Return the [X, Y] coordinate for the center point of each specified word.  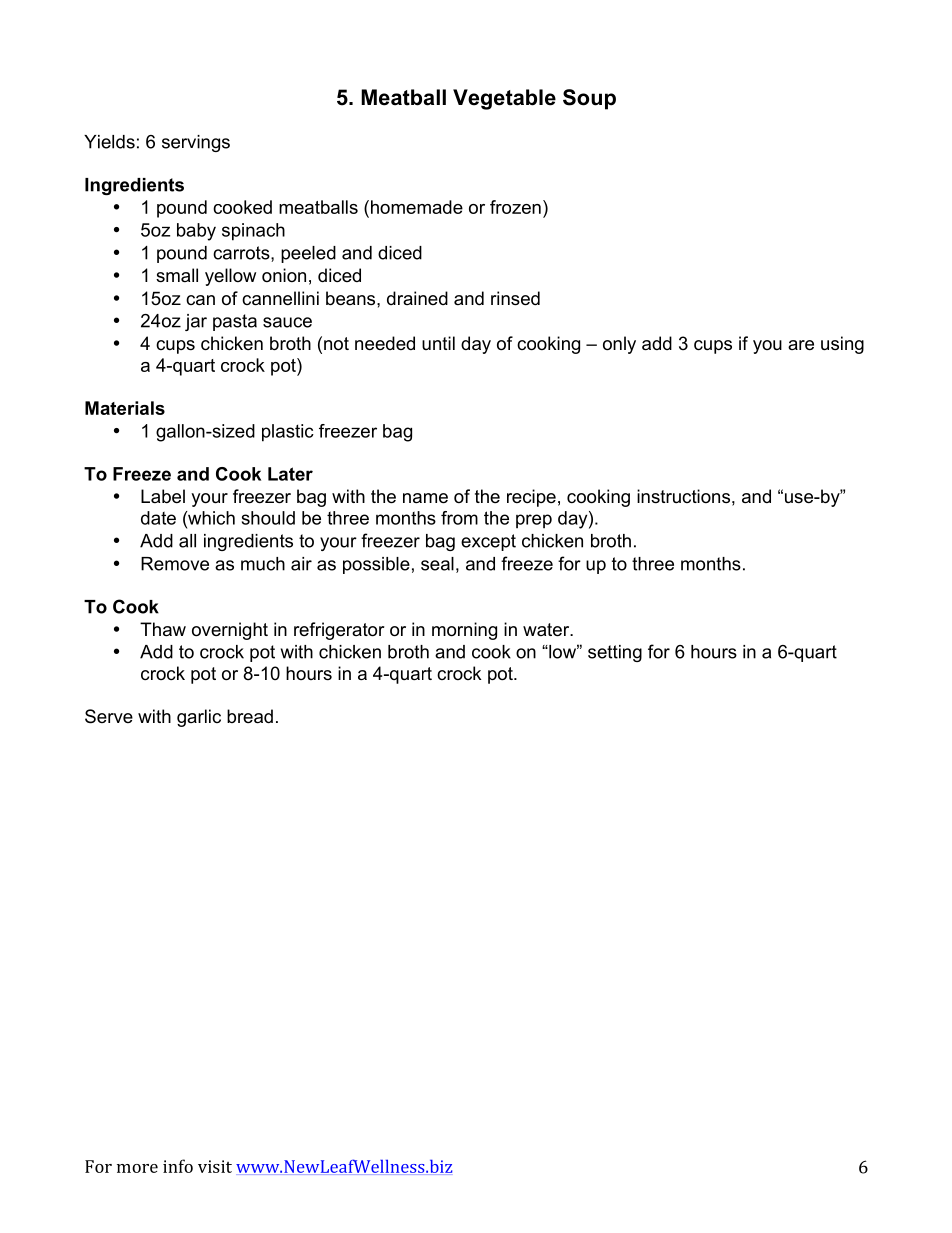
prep [534, 521]
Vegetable [504, 99]
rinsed [515, 298]
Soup [589, 99]
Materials [125, 408]
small [177, 275]
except [488, 542]
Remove [175, 564]
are [801, 345]
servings [196, 143]
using [842, 345]
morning [464, 631]
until [438, 343]
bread [250, 716]
